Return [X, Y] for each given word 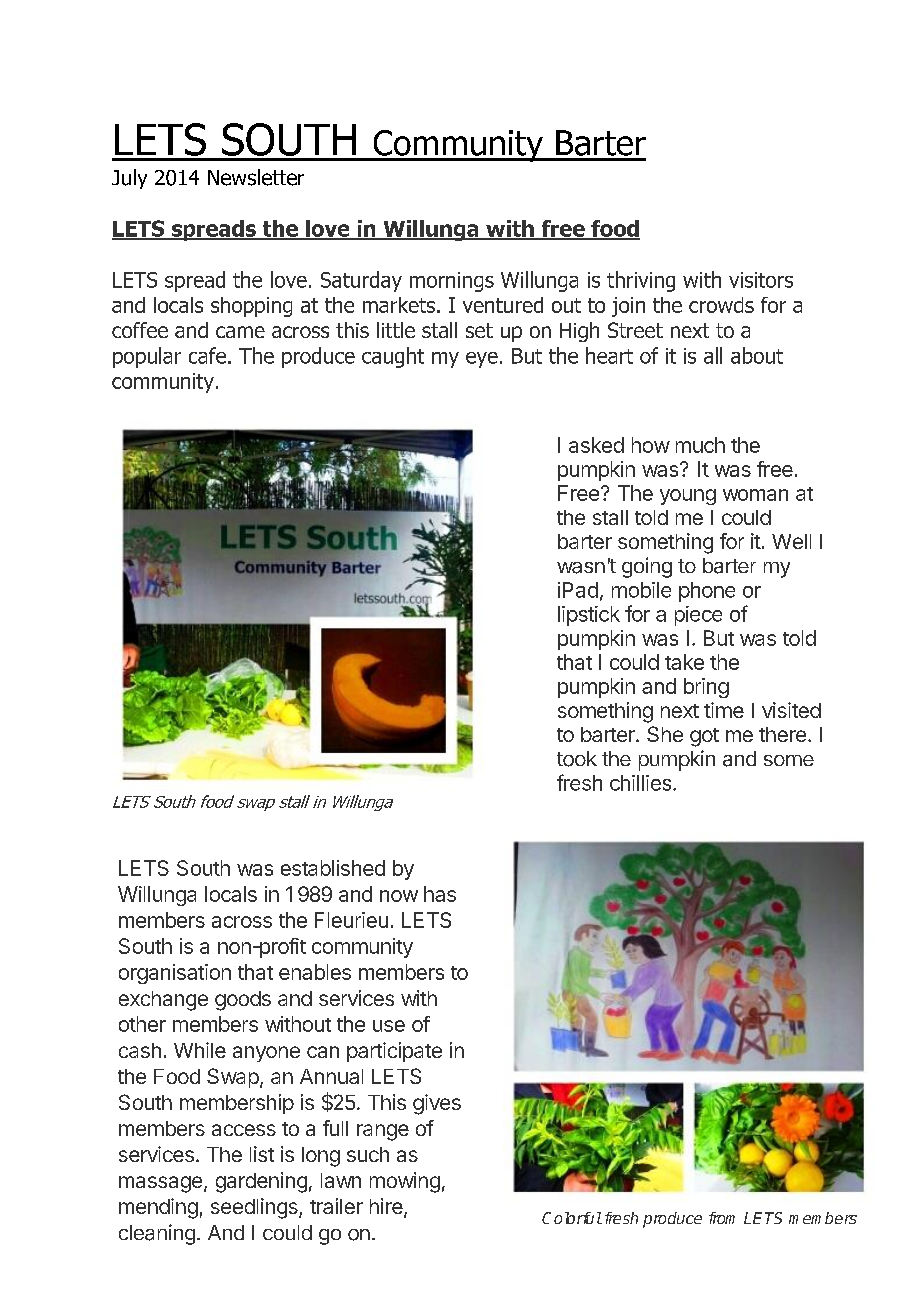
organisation [175, 974]
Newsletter [256, 177]
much [700, 445]
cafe [207, 355]
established [333, 868]
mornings [452, 282]
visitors [761, 280]
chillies [642, 783]
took [577, 759]
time [724, 710]
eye [482, 360]
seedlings [255, 1208]
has [440, 894]
